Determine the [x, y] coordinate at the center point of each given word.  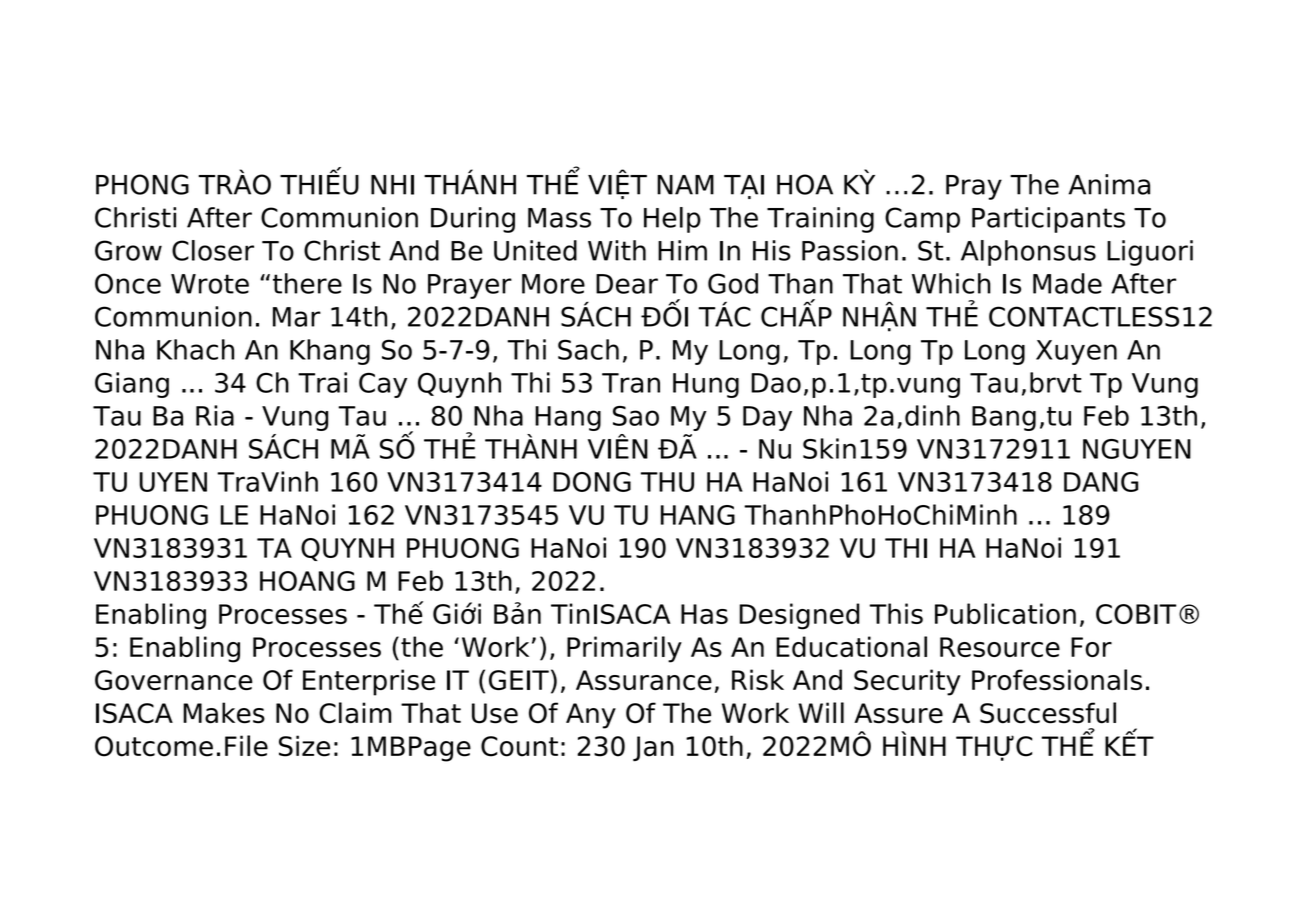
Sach [588, 349]
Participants [1048, 220]
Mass [559, 218]
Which [951, 283]
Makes [224, 713]
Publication [1005, 613]
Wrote [210, 284]
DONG [592, 482]
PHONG [142, 184]
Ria [215, 415]
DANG [1101, 482]
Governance [174, 680]
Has [704, 614]
